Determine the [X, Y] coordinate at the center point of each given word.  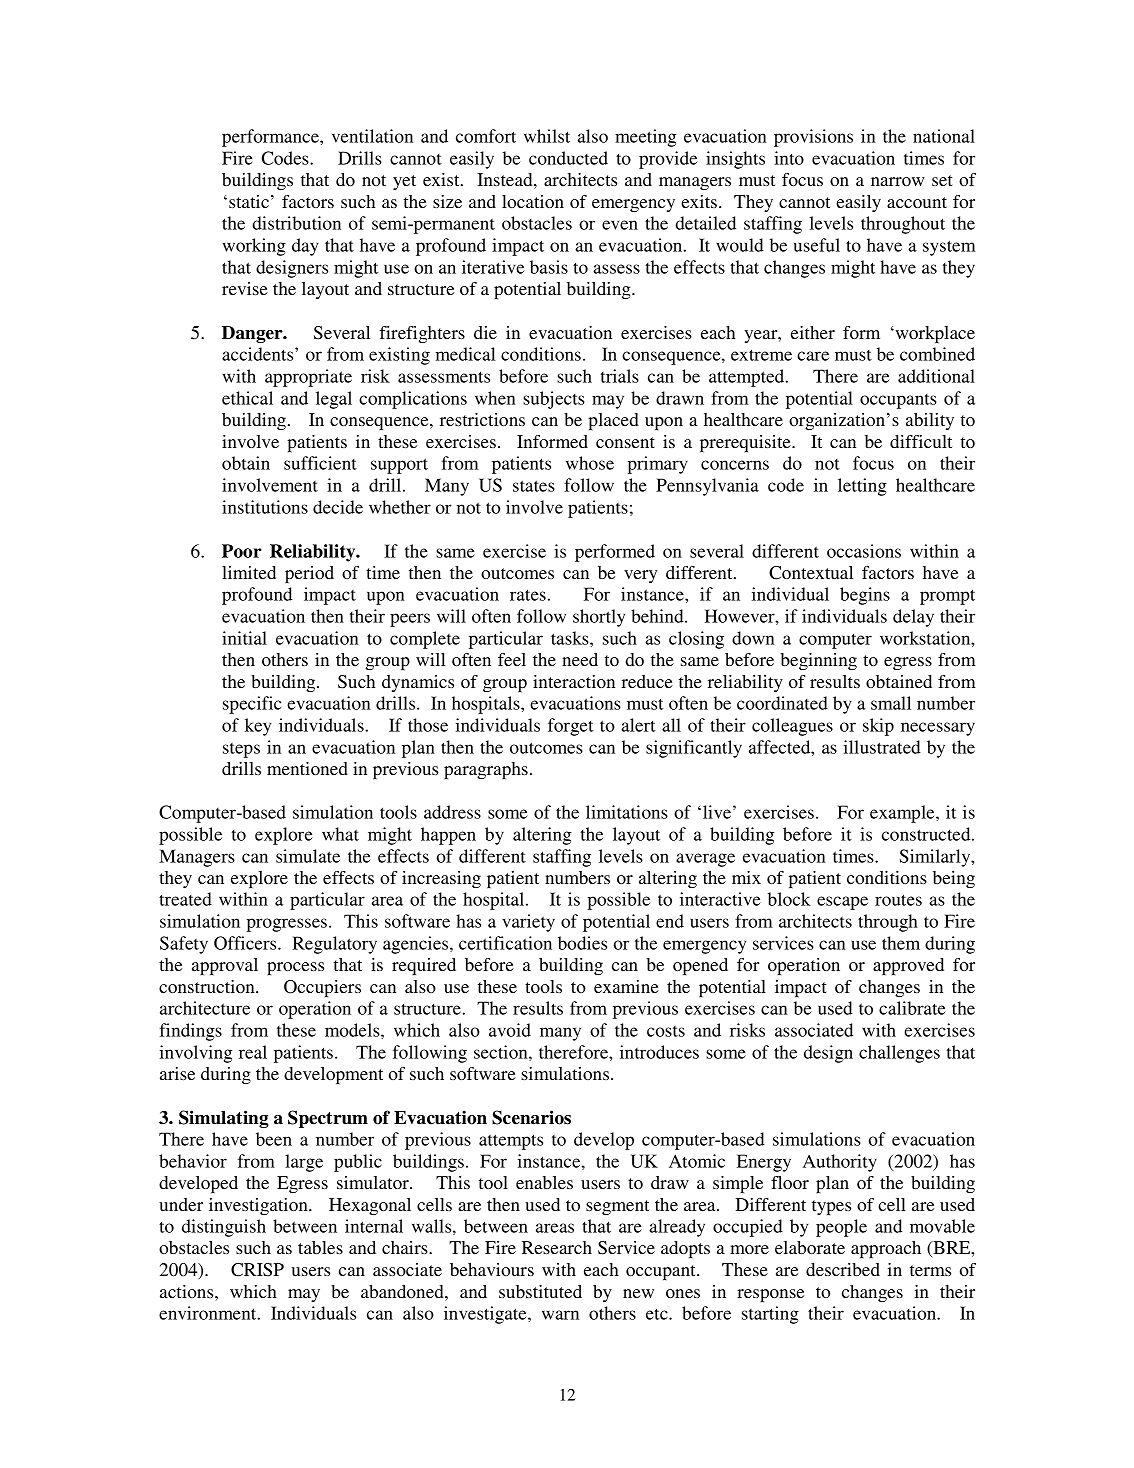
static [249, 201]
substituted [540, 1291]
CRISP [257, 1270]
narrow [898, 181]
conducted [568, 158]
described [843, 1269]
